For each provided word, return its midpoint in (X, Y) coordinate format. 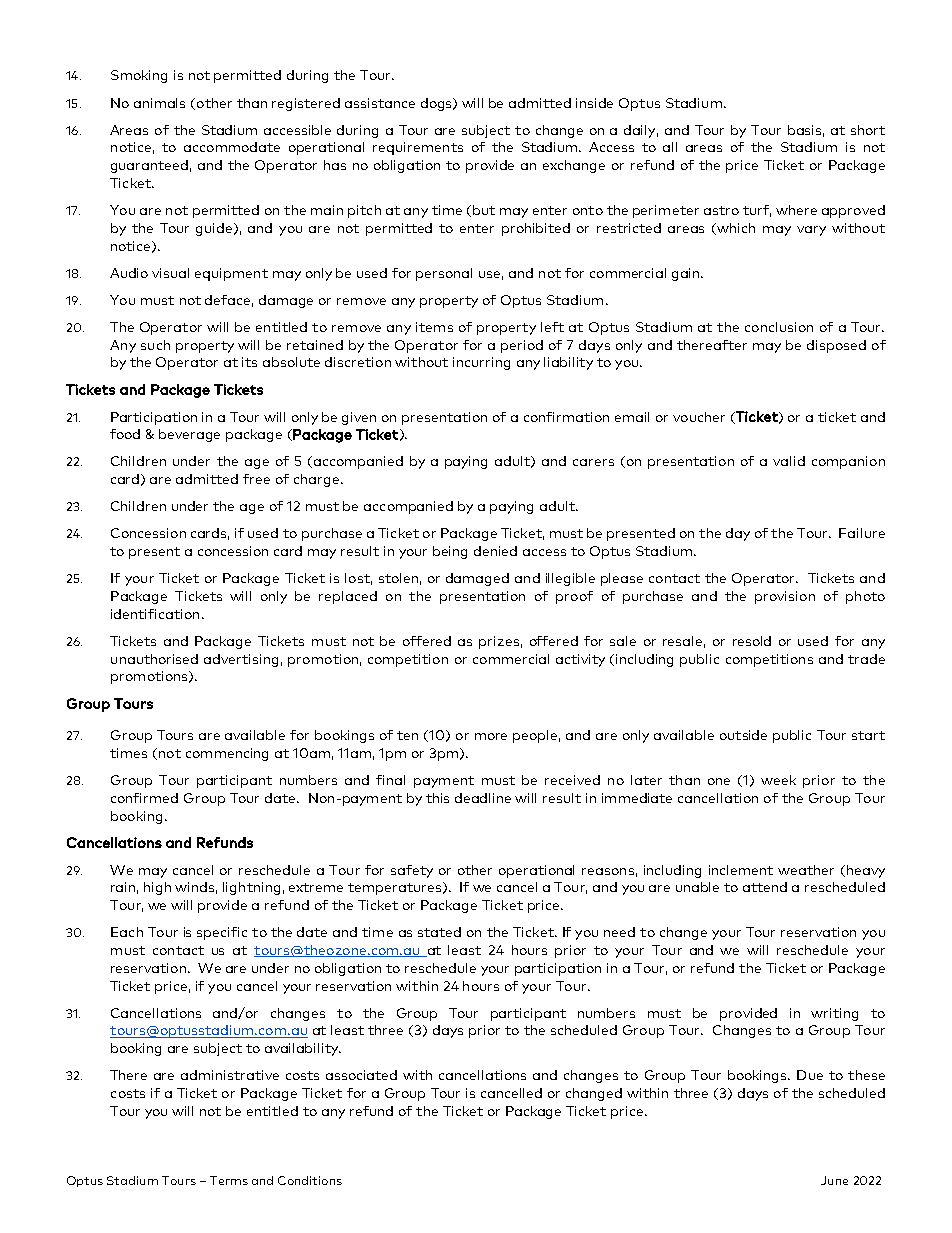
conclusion (779, 327)
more (491, 736)
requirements (418, 148)
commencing (227, 754)
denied (495, 551)
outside (743, 735)
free (256, 479)
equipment (231, 274)
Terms (229, 1180)
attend (765, 887)
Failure (862, 533)
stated (439, 932)
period (522, 346)
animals (159, 103)
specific (222, 933)
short (868, 130)
